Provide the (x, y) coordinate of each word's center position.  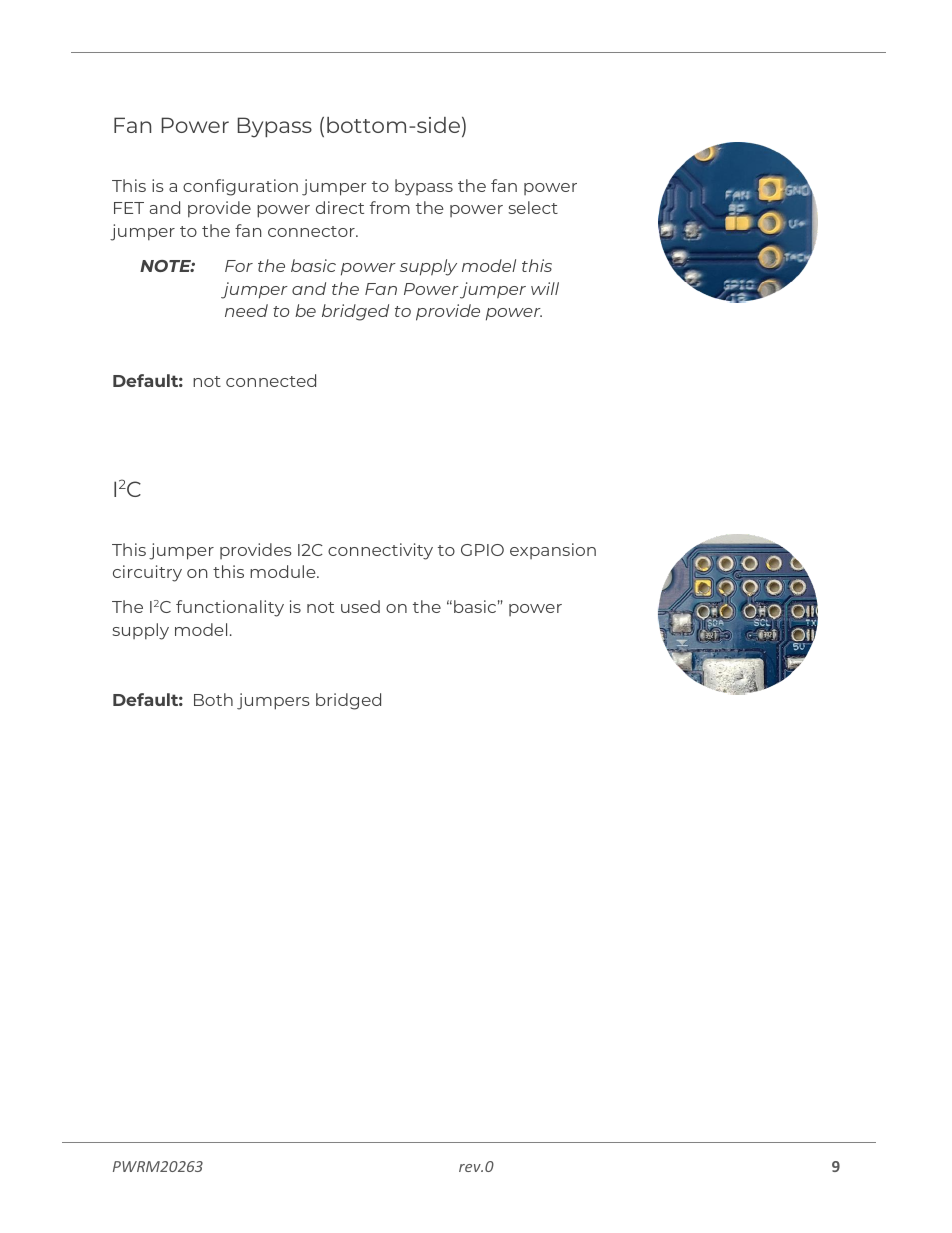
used (360, 606)
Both (213, 699)
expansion (553, 551)
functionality (230, 608)
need (246, 310)
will (545, 288)
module (284, 571)
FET (129, 208)
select (533, 207)
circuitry (147, 573)
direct (340, 207)
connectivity (380, 551)
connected (271, 380)
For (239, 266)
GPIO (482, 550)
